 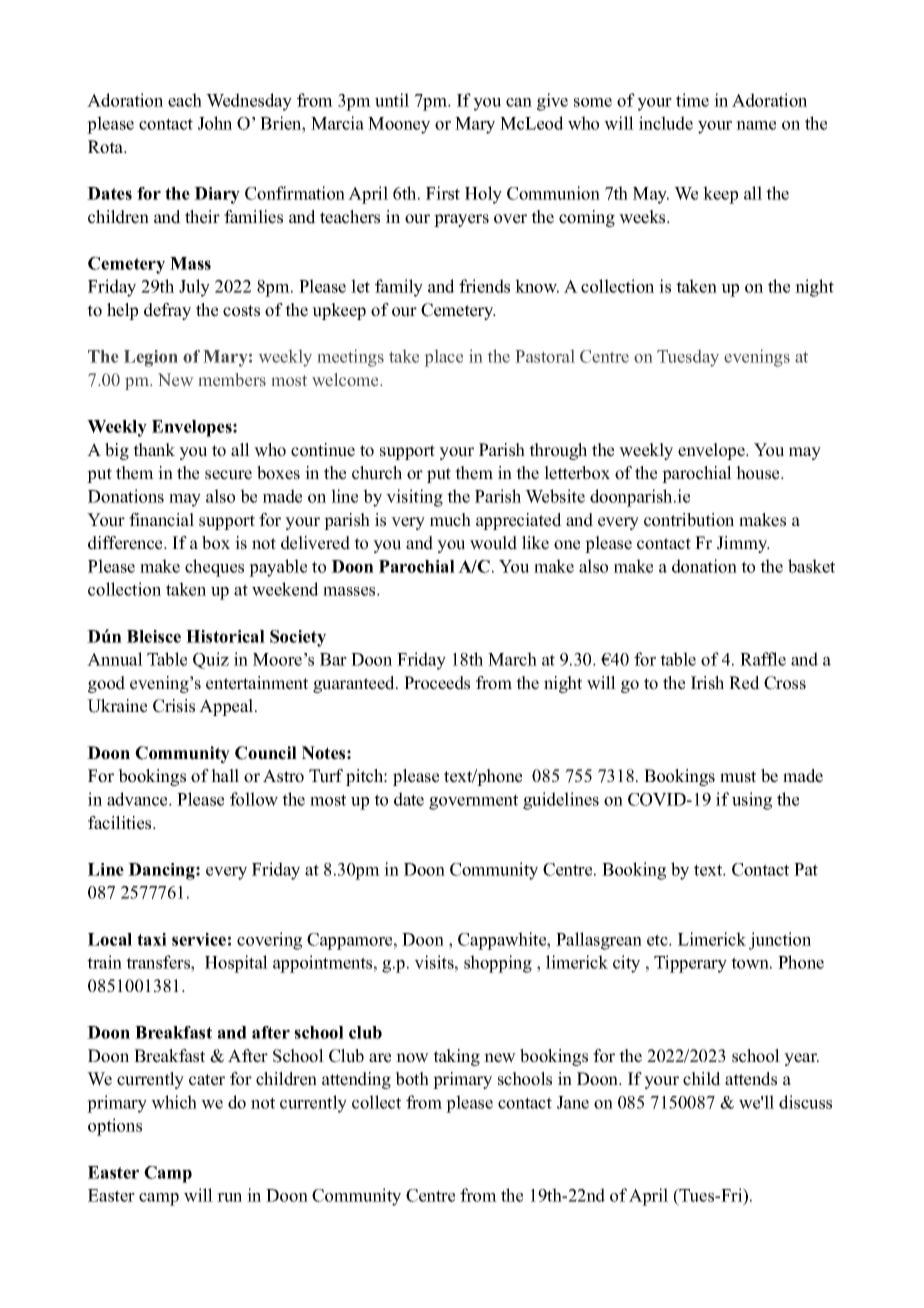 What do you see at coordinates (759, 473) in the document?
I see `house` at bounding box center [759, 473].
